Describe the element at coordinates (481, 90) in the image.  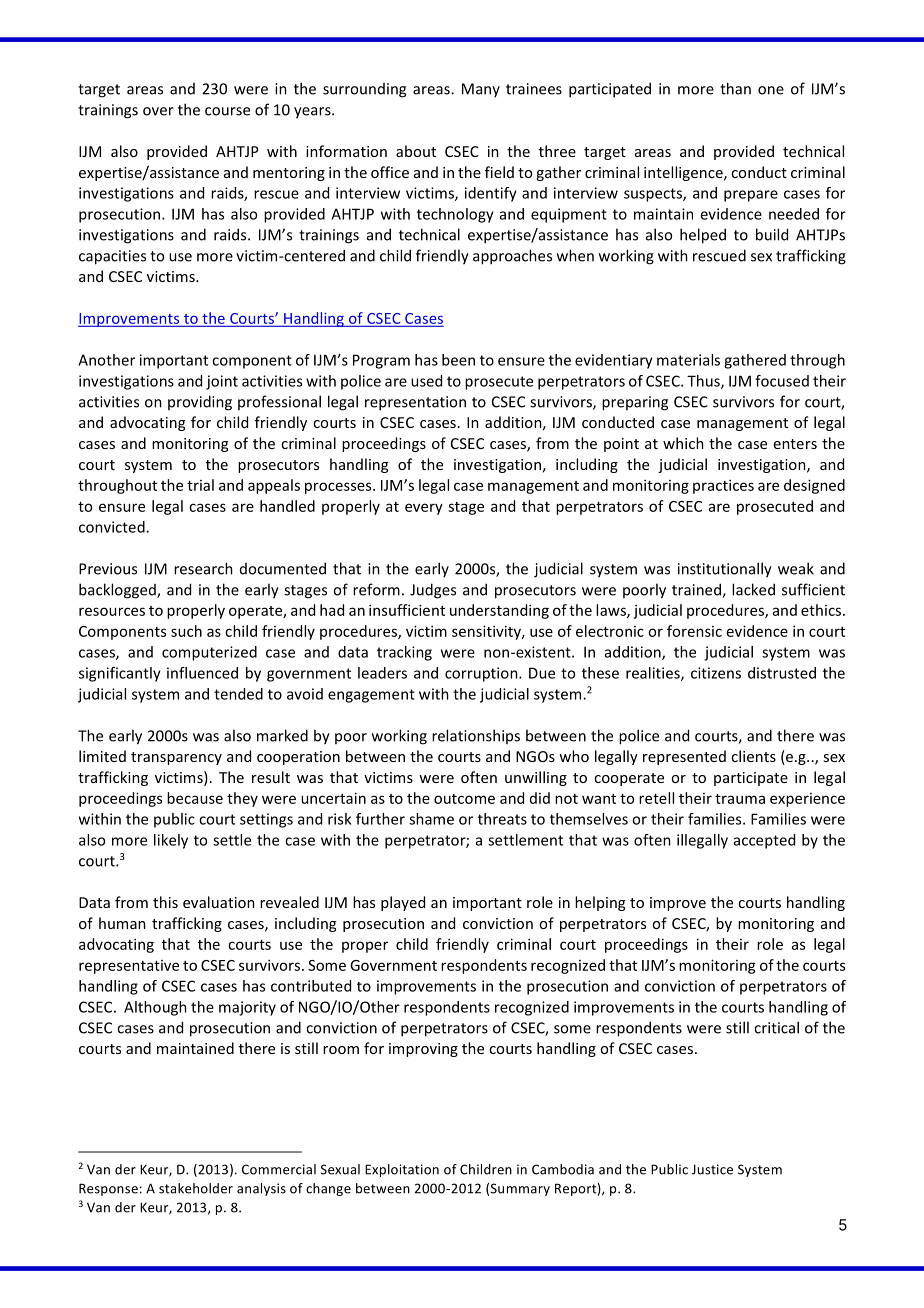
I see `Many` at that location.
